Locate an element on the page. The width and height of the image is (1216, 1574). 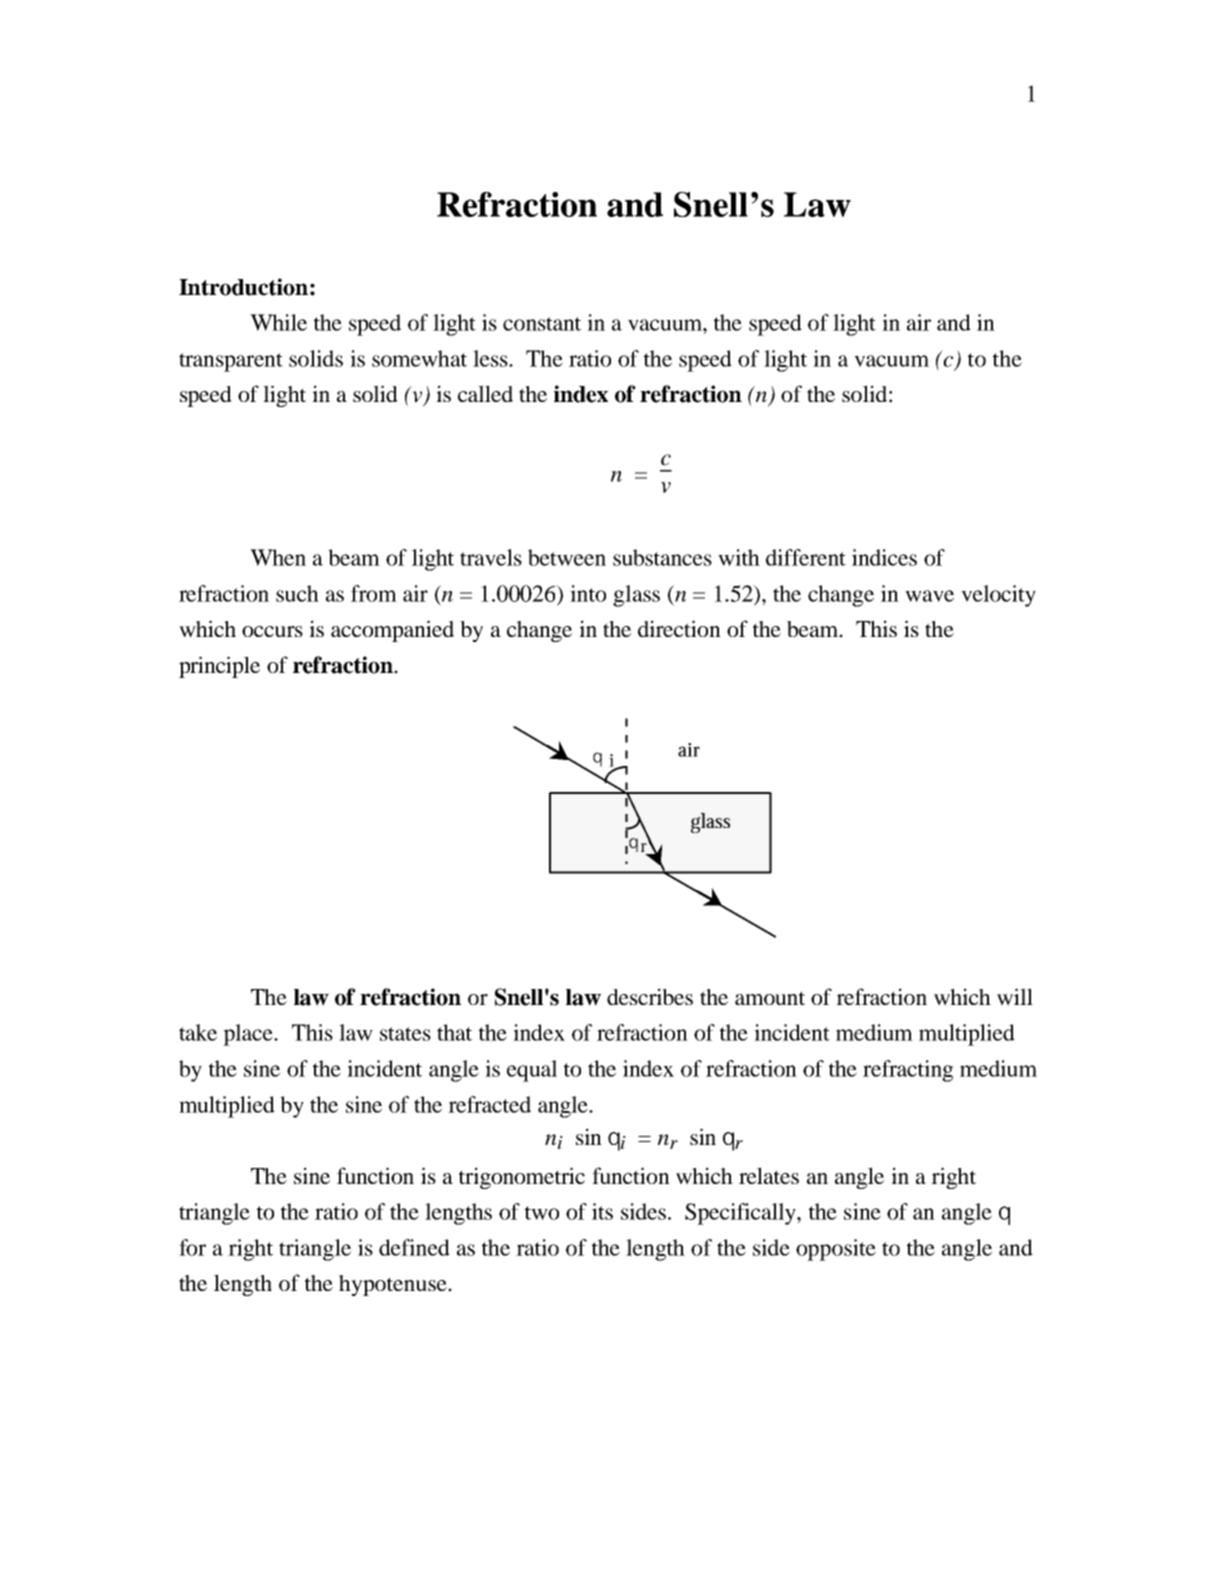
place is located at coordinates (249, 1035).
